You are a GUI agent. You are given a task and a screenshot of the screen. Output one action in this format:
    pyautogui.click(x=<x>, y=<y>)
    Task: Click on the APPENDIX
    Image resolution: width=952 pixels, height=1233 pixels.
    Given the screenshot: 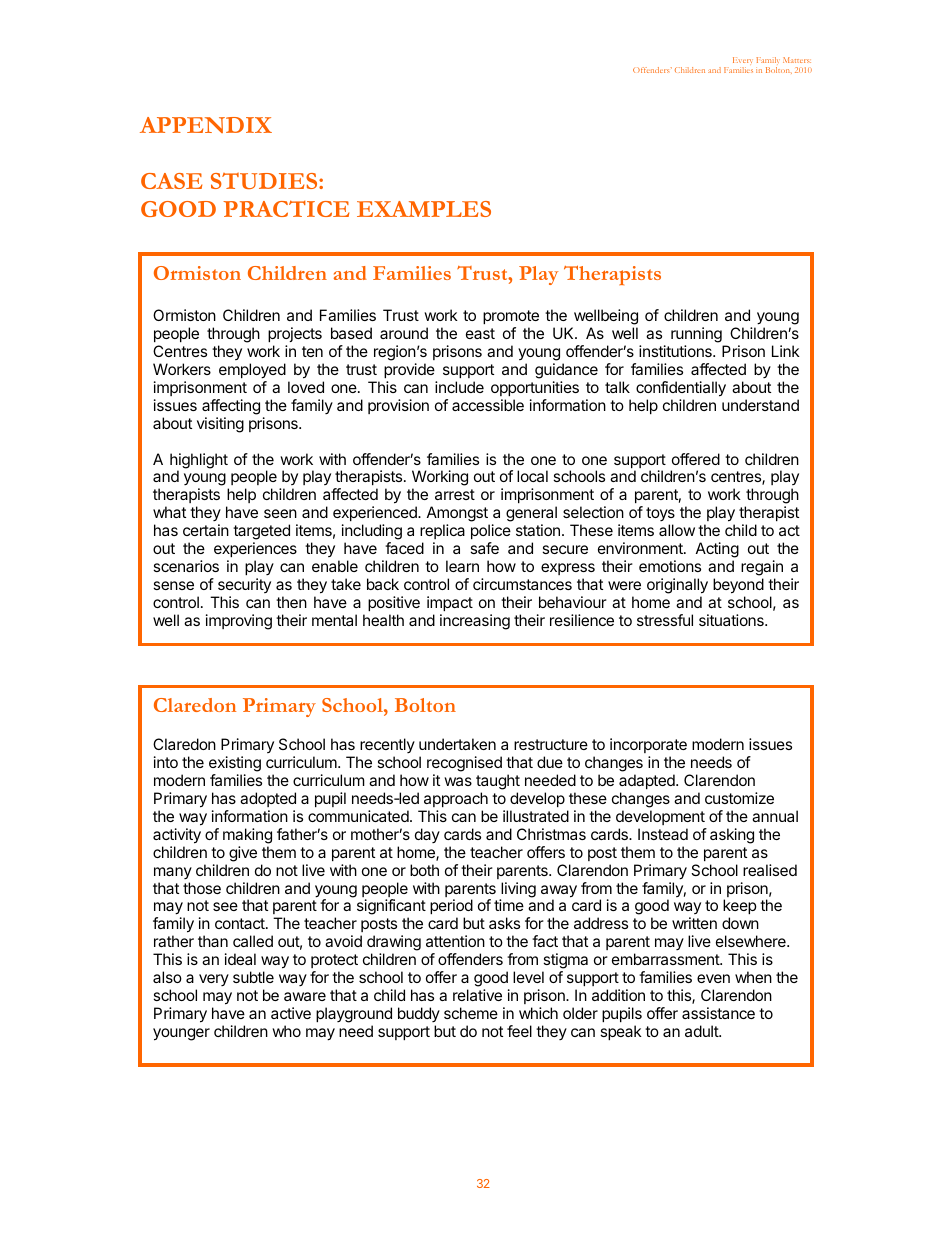 What is the action you would take?
    pyautogui.click(x=206, y=125)
